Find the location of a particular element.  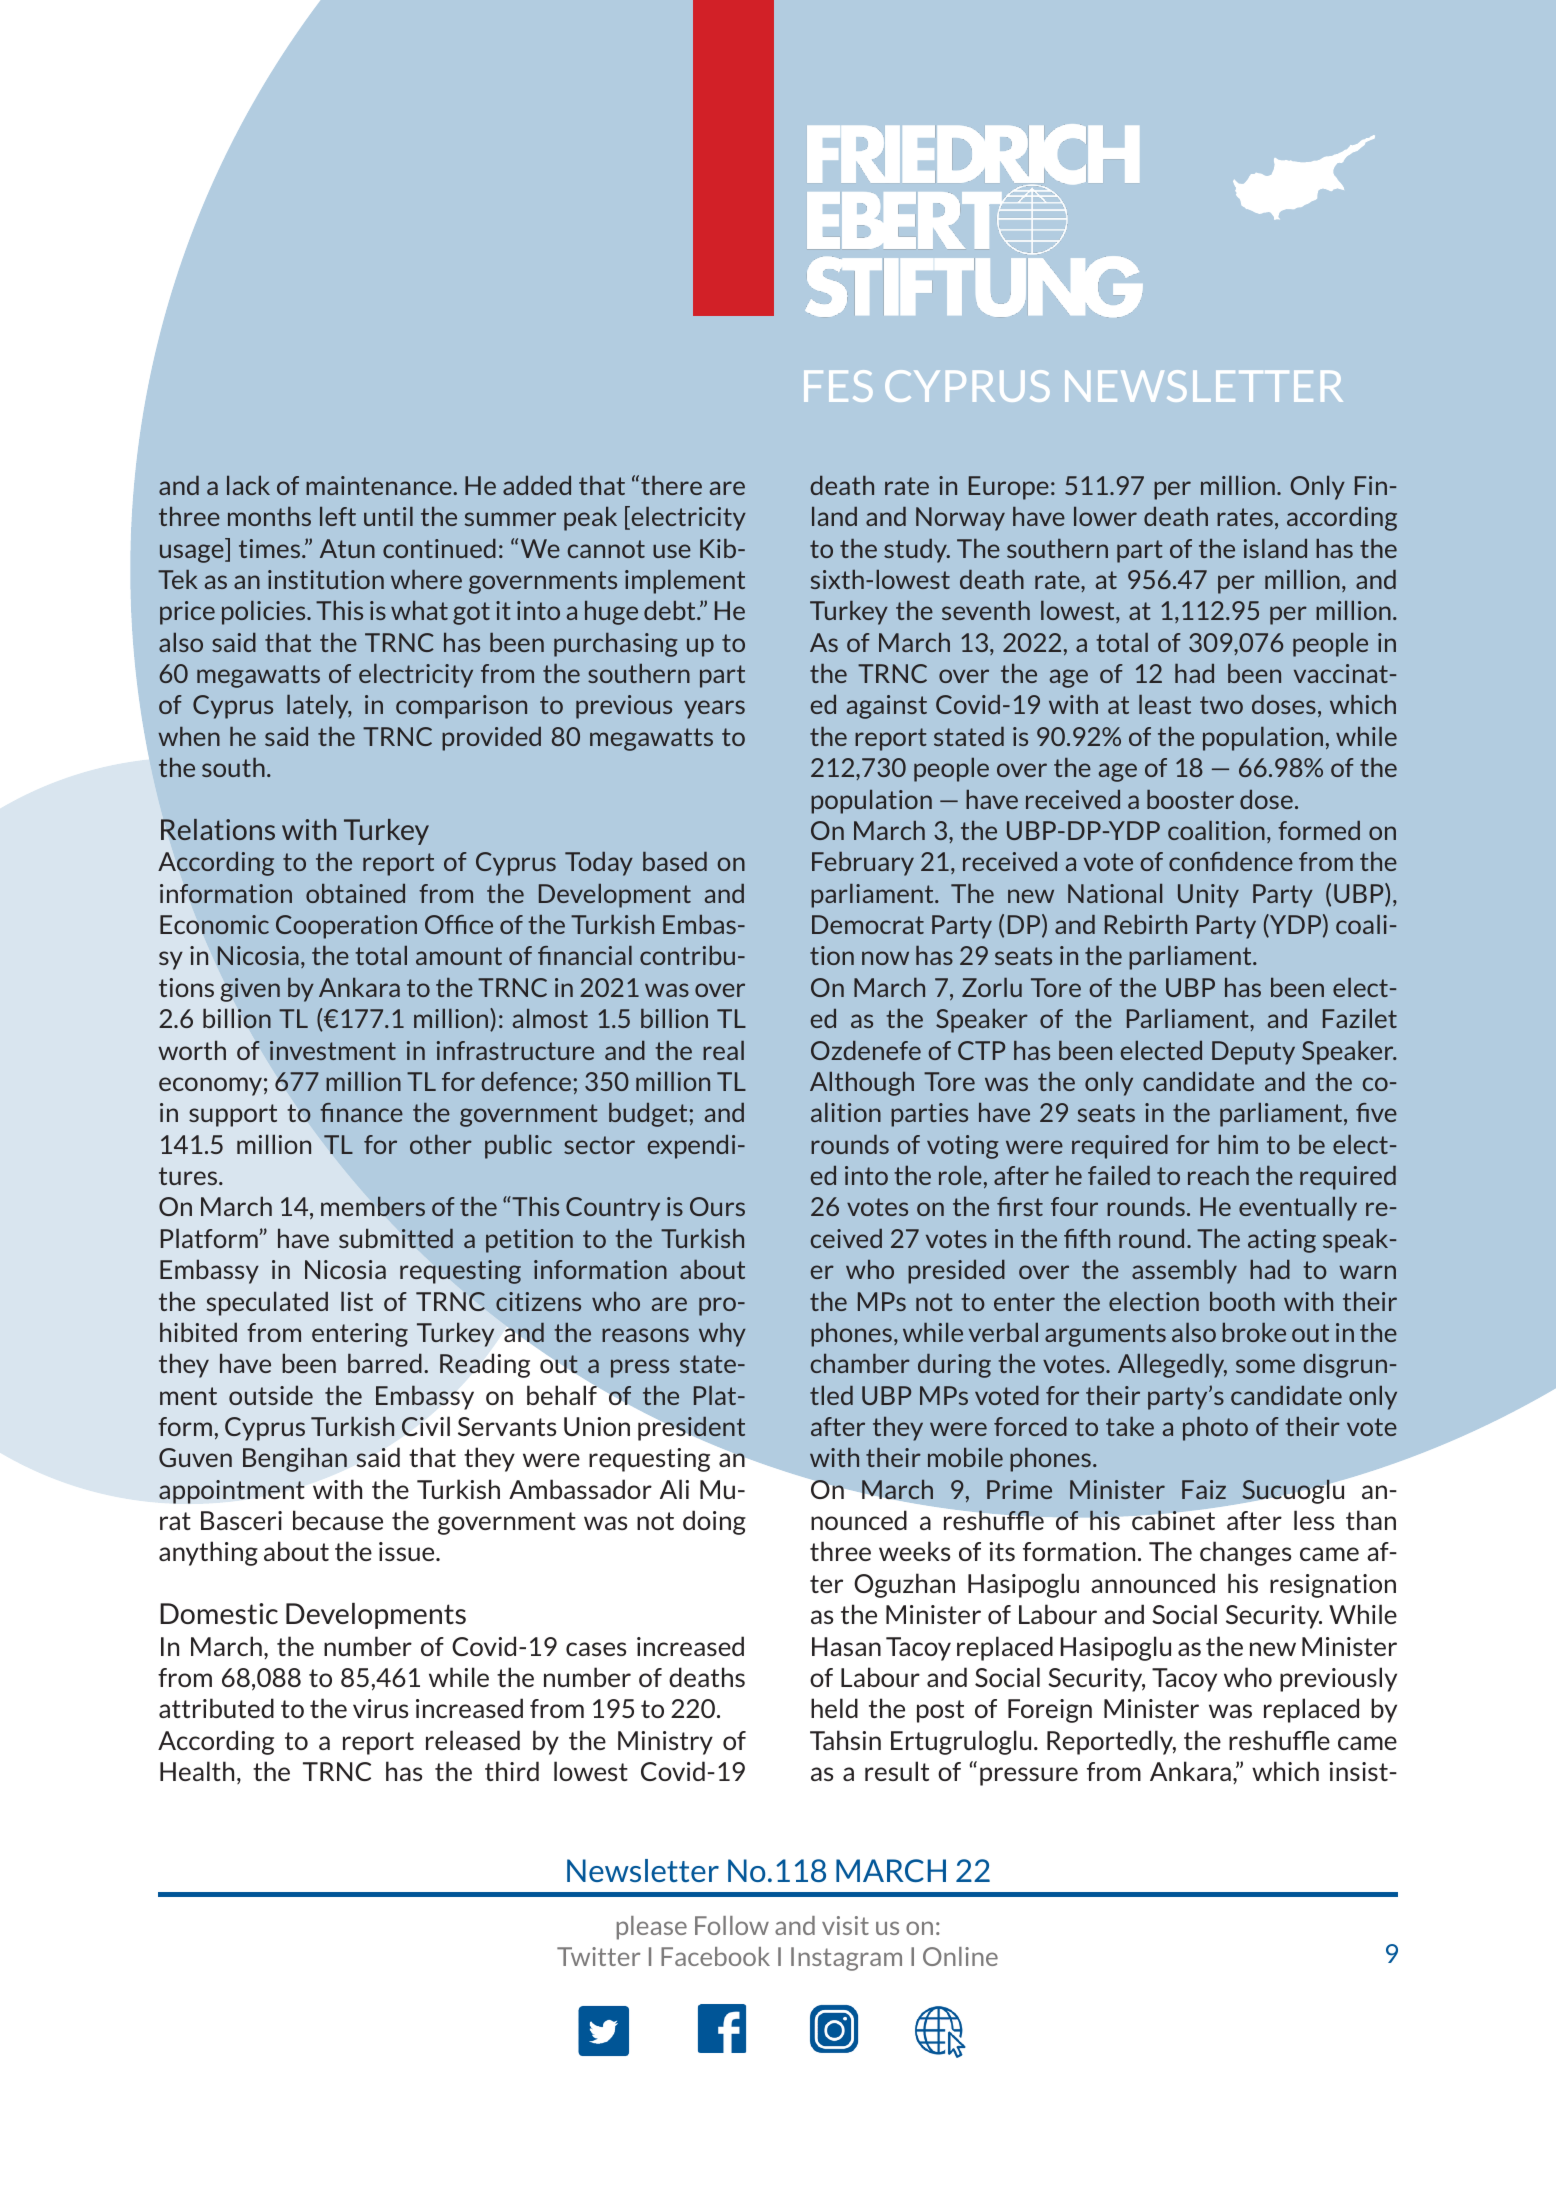

Health is located at coordinates (197, 1771).
